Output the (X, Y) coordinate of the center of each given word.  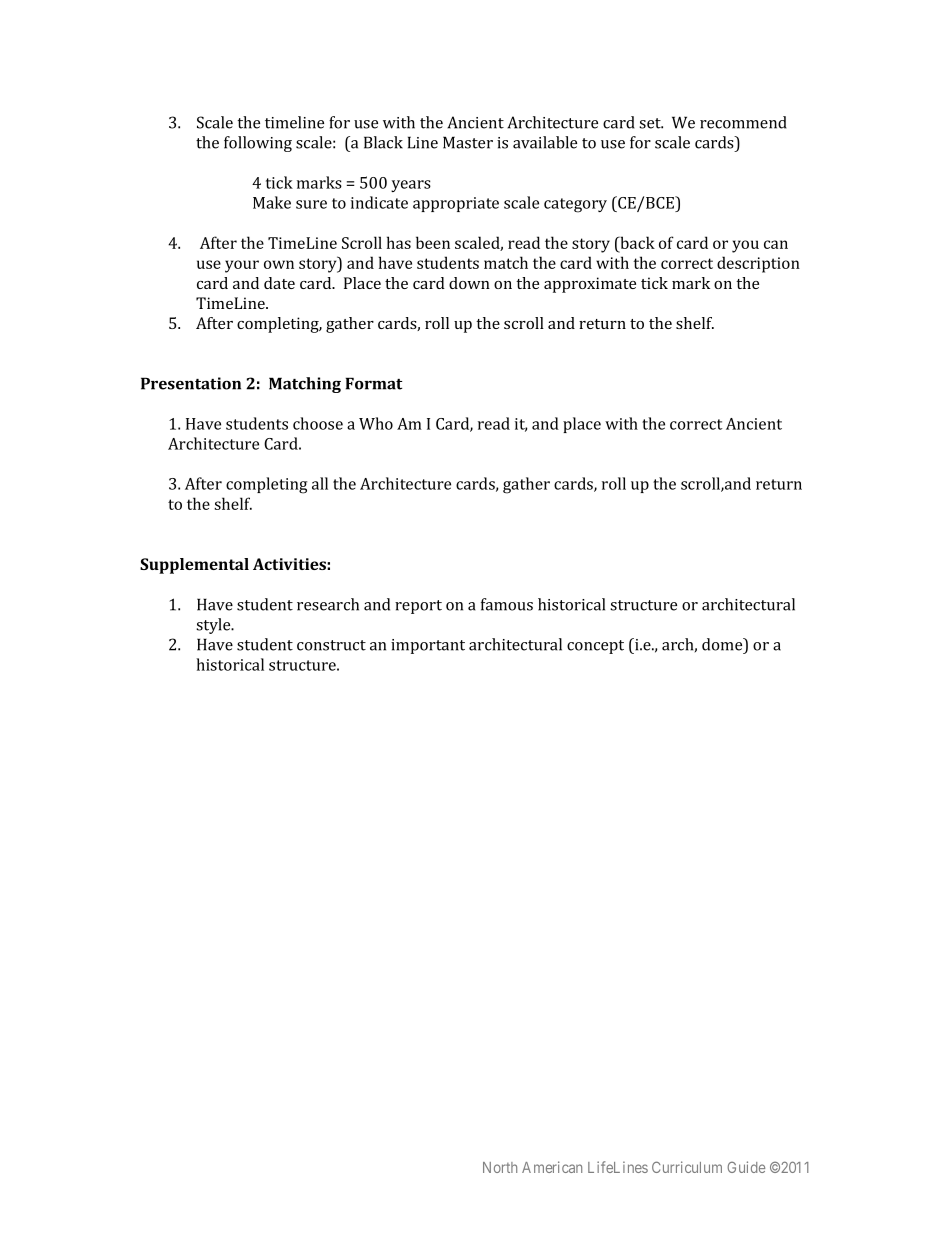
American (552, 1167)
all (320, 483)
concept (595, 647)
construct (331, 645)
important (428, 646)
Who (376, 423)
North (500, 1167)
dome (723, 644)
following (258, 144)
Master (468, 142)
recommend (743, 122)
